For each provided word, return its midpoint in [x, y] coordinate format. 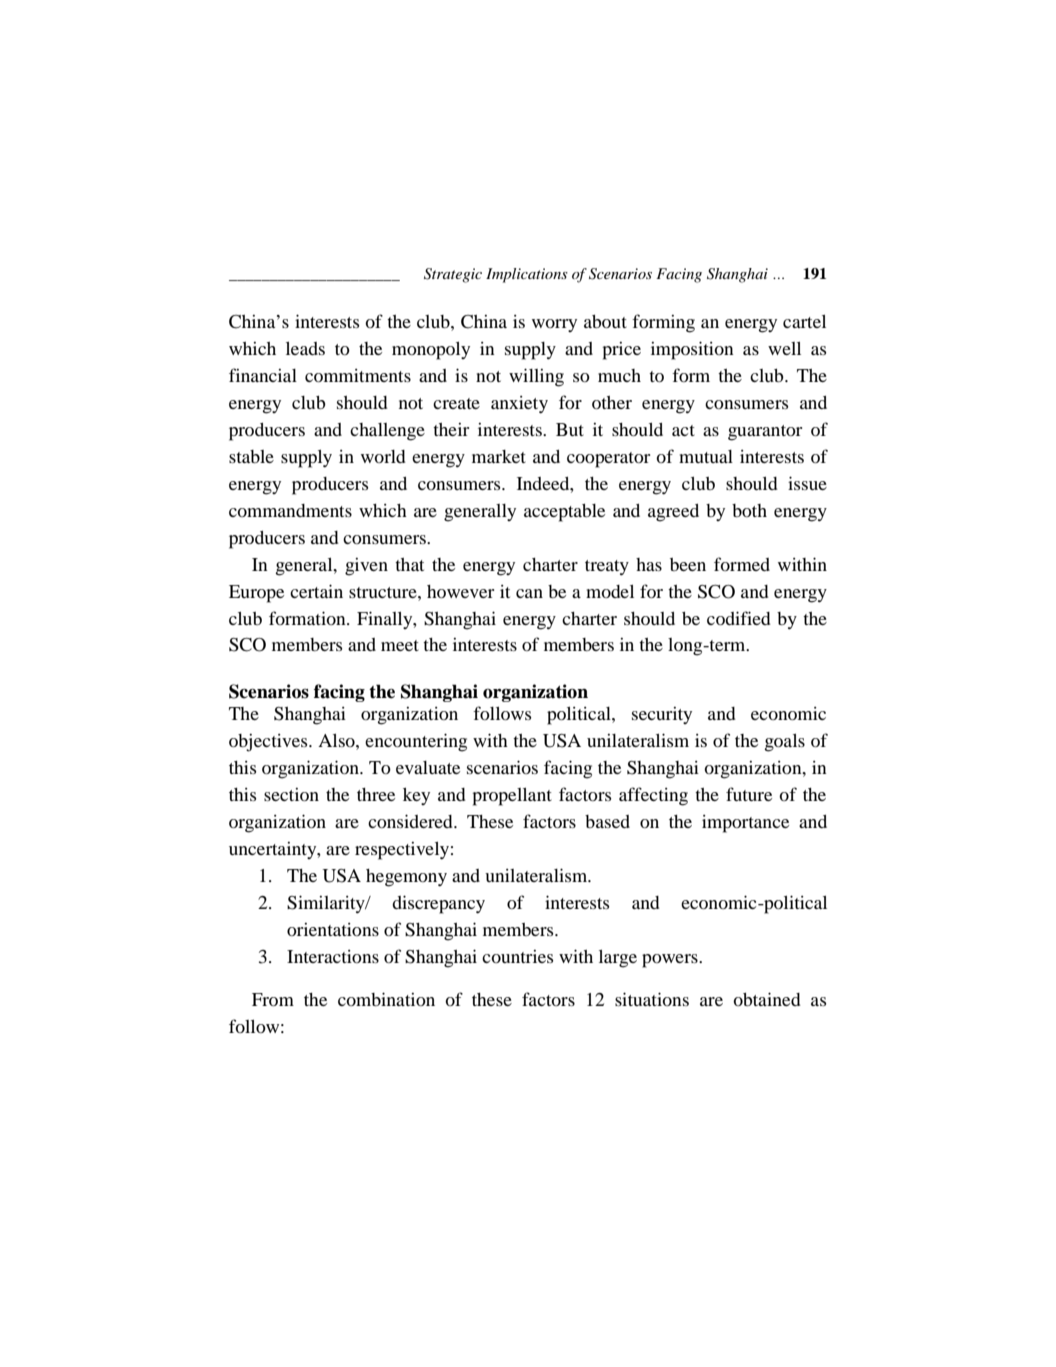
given [366, 567]
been [688, 564]
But [570, 429]
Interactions [333, 956]
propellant [512, 797]
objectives [269, 743]
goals [785, 743]
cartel [804, 321]
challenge [387, 432]
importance [745, 824]
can [529, 593]
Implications [527, 275]
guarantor [765, 433]
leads [305, 348]
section [291, 794]
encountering [416, 742]
